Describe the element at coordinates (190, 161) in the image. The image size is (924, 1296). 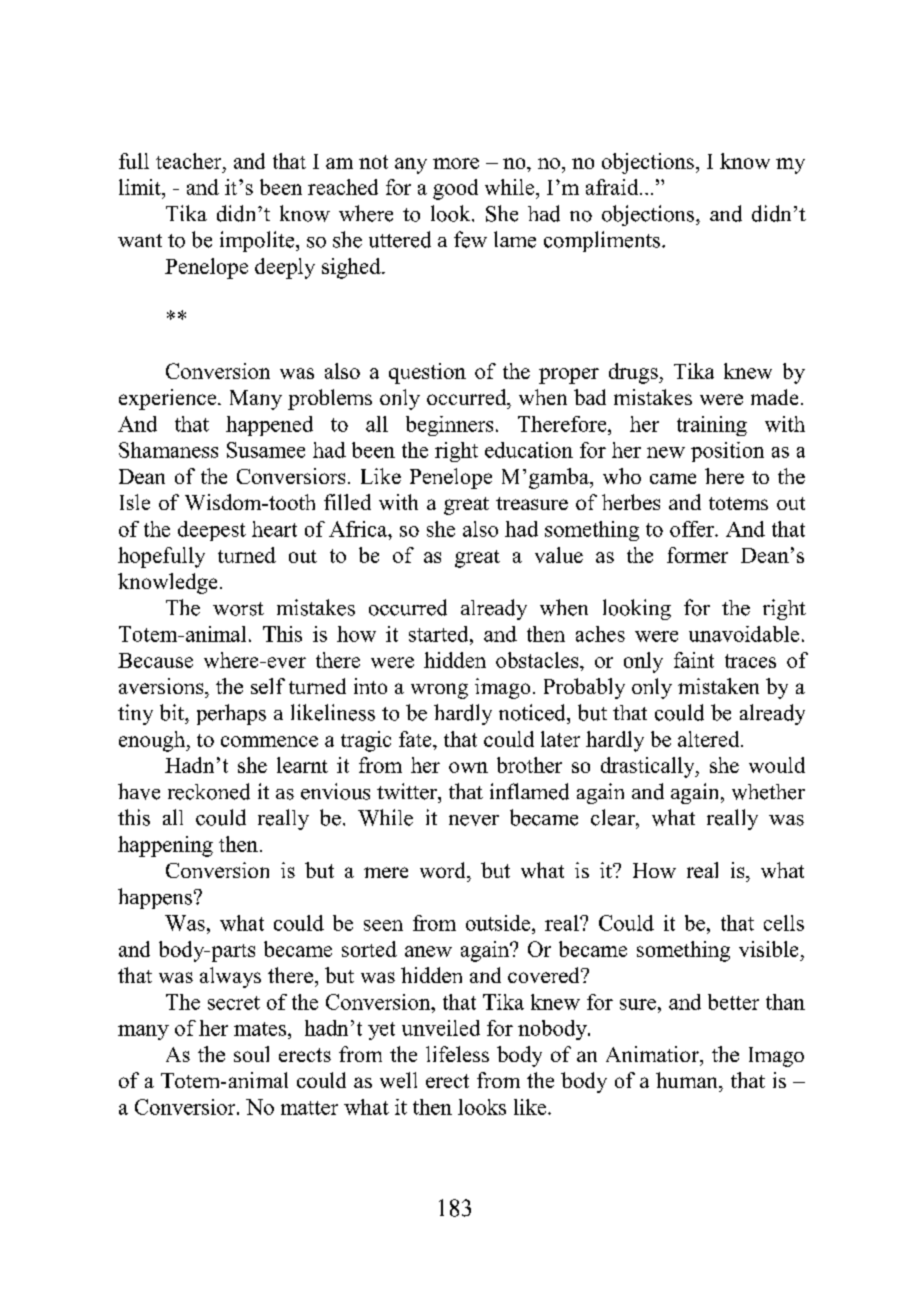
I see `teacher` at that location.
